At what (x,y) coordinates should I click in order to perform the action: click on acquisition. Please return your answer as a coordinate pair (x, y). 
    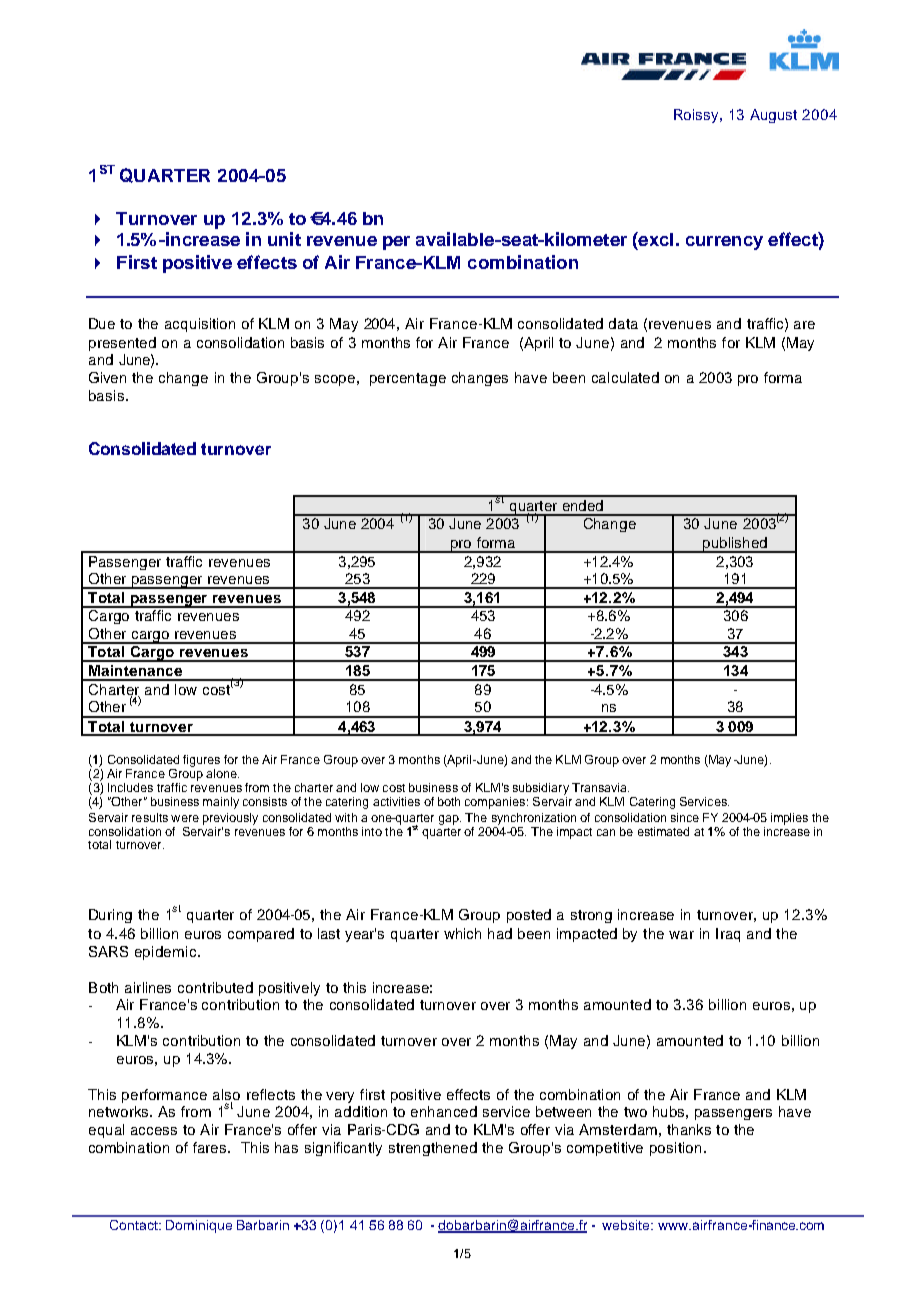
    Looking at the image, I should click on (200, 325).
